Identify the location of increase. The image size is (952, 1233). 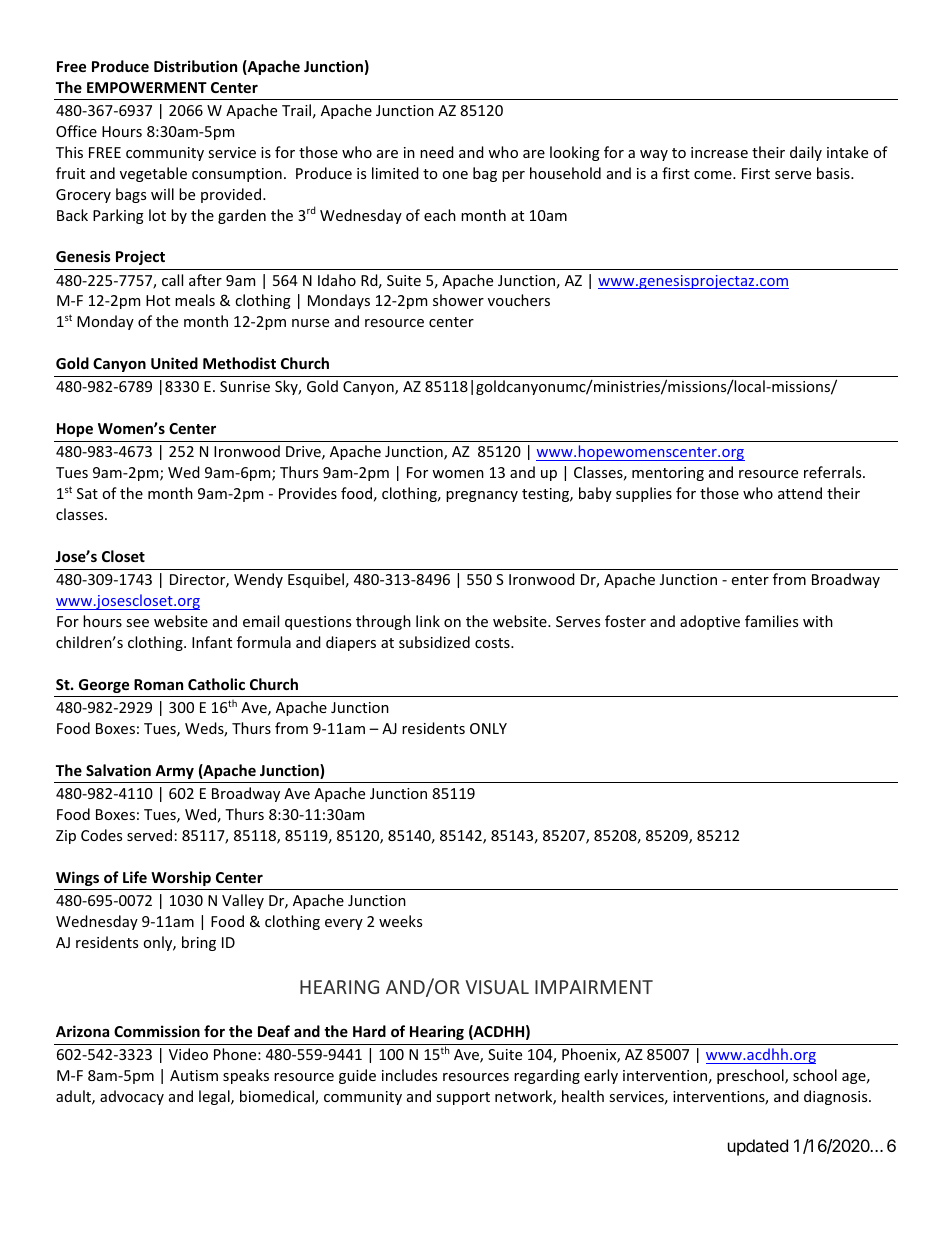
(719, 152).
